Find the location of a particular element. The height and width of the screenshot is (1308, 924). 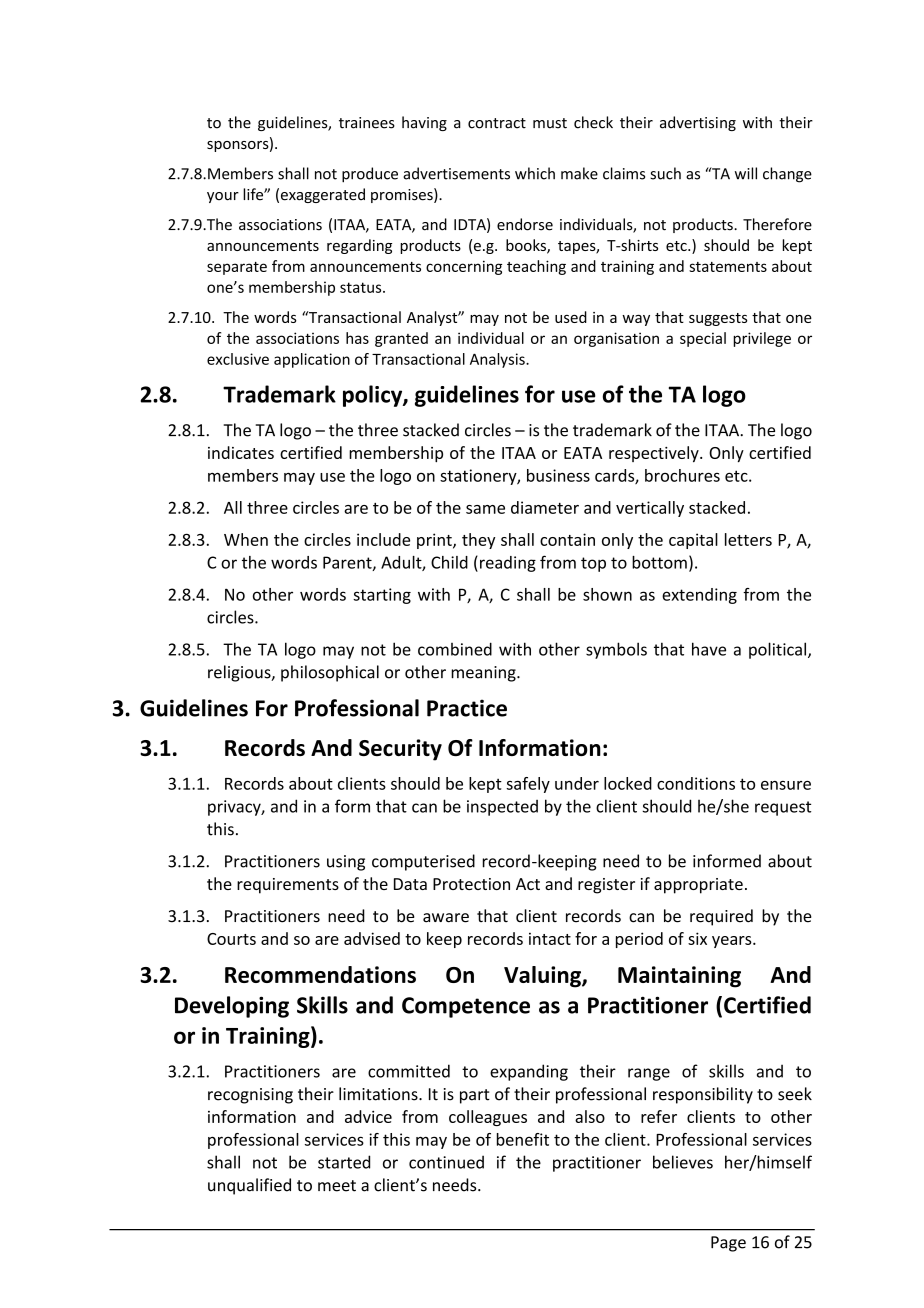

Protection is located at coordinates (471, 884).
